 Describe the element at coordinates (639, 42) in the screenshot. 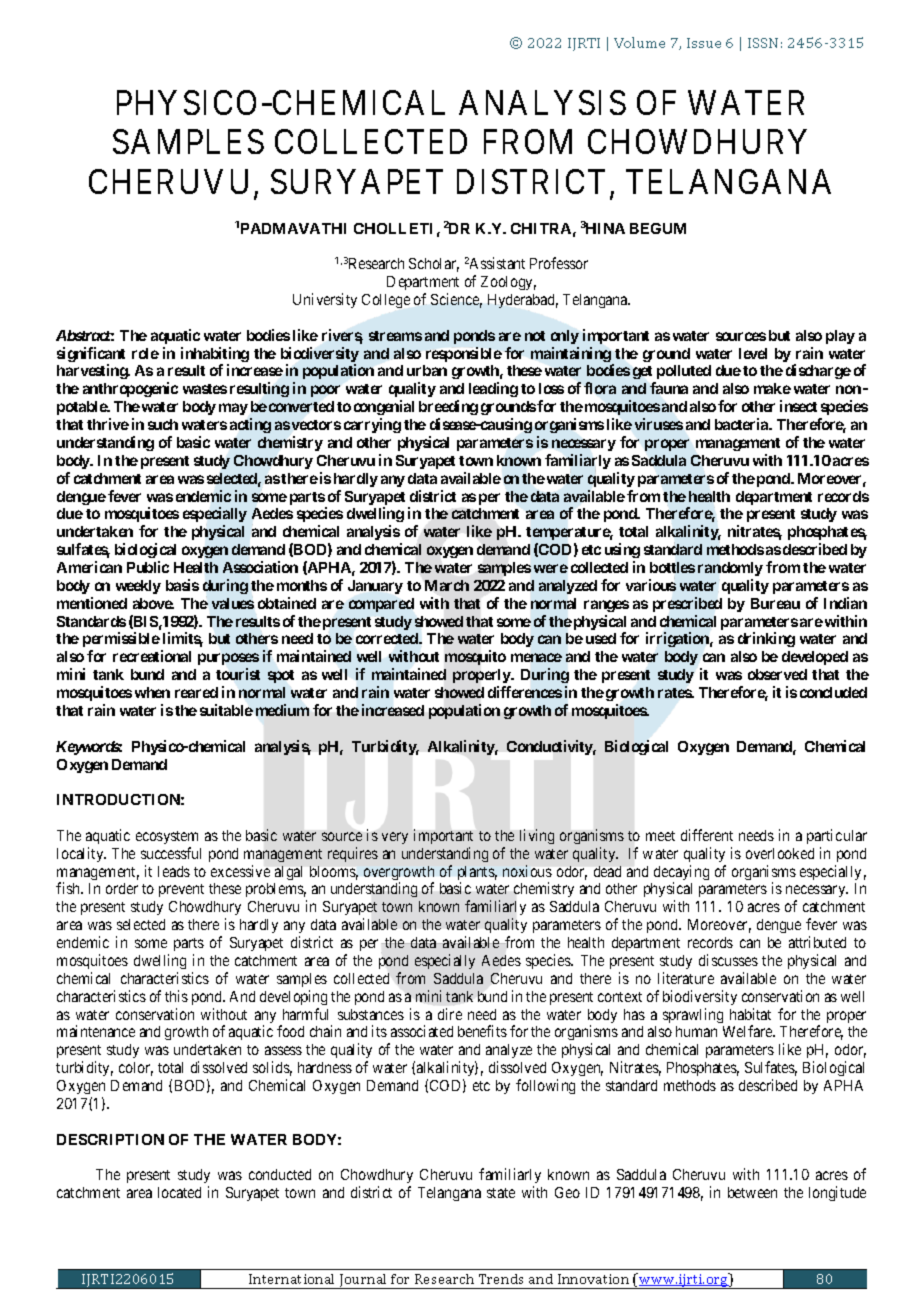

I see `Volume` at that location.
